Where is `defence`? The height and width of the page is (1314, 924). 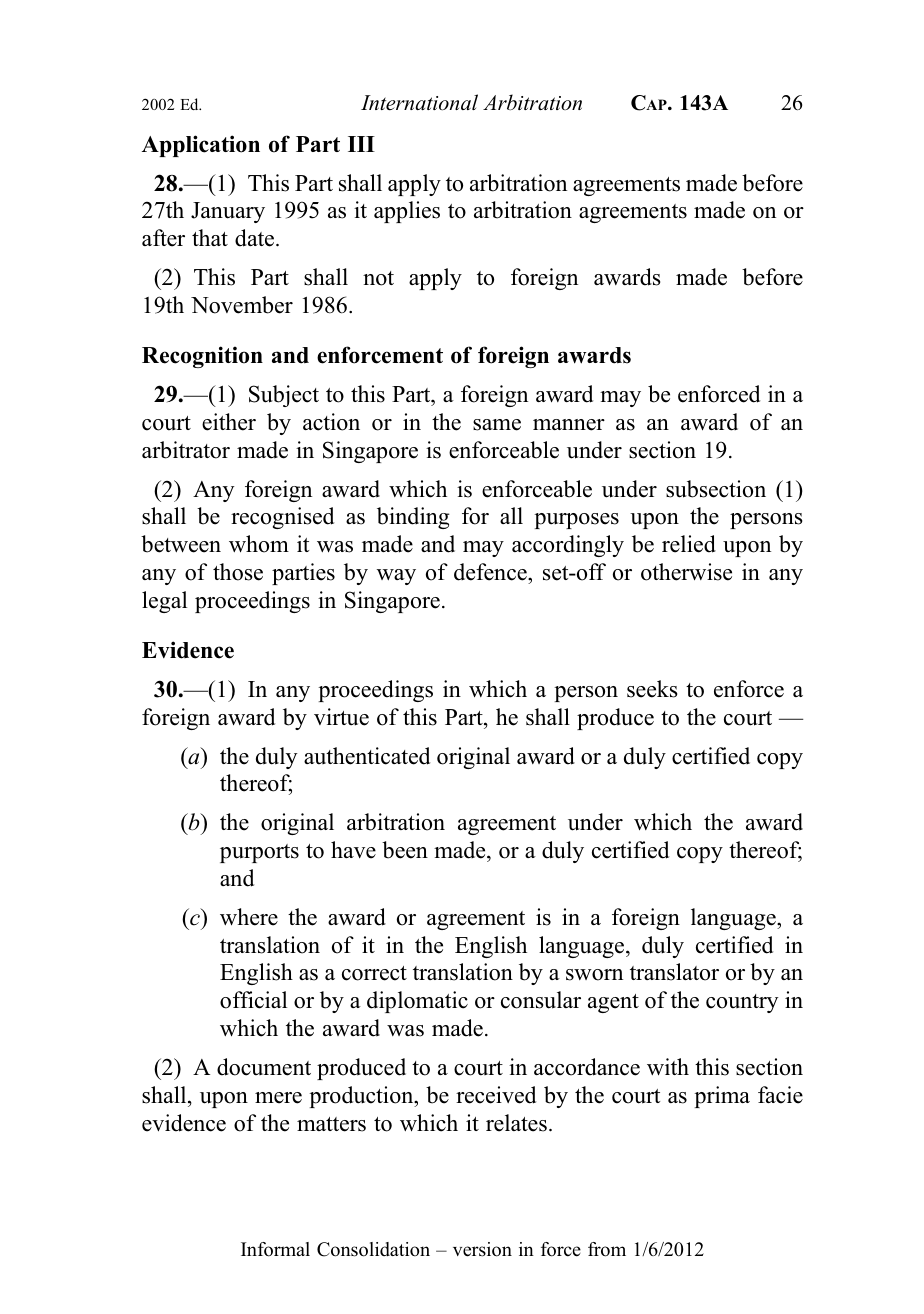
defence is located at coordinates (491, 572).
